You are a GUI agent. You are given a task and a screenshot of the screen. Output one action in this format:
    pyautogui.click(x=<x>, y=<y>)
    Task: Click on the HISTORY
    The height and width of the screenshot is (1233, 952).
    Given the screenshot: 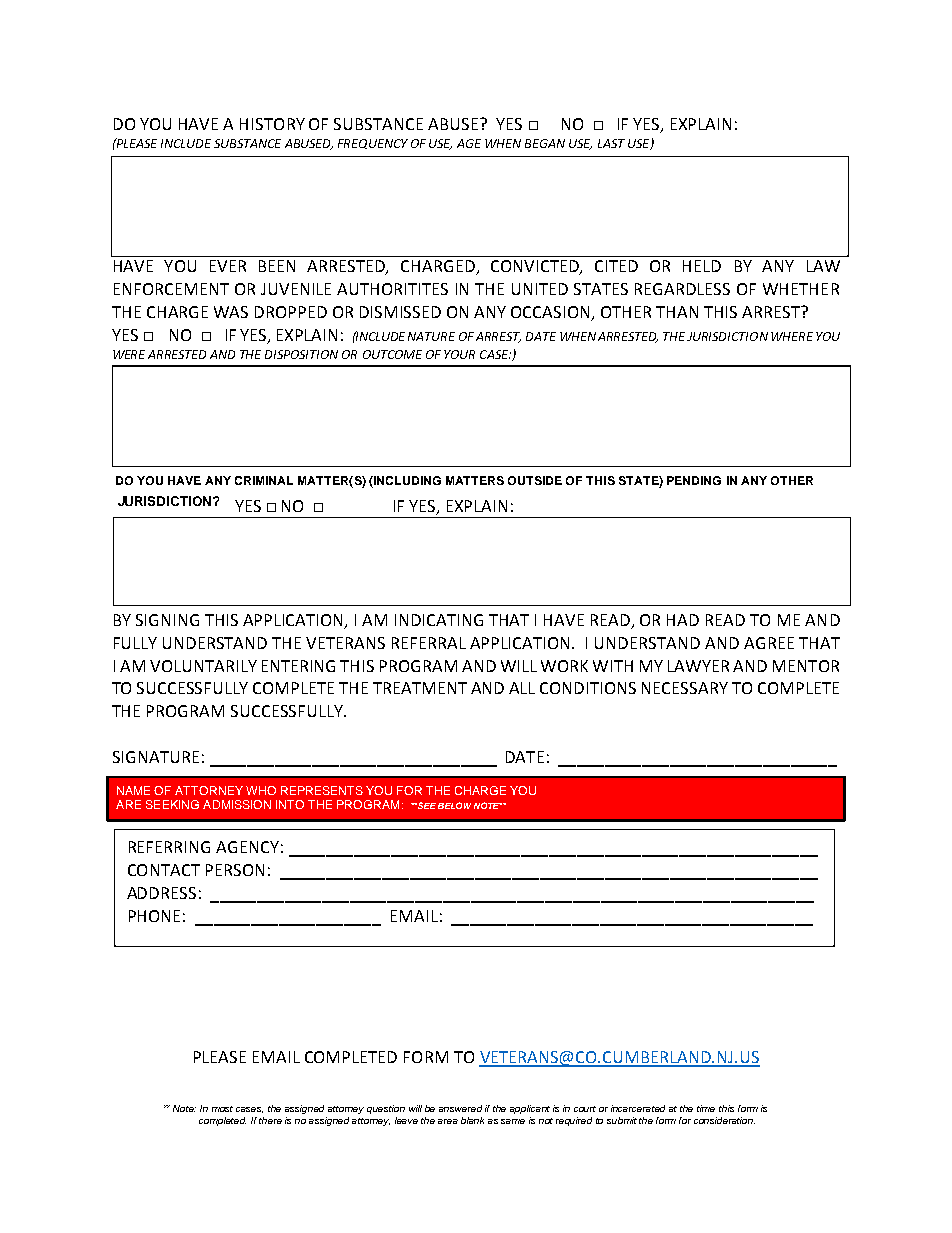 What is the action you would take?
    pyautogui.click(x=272, y=124)
